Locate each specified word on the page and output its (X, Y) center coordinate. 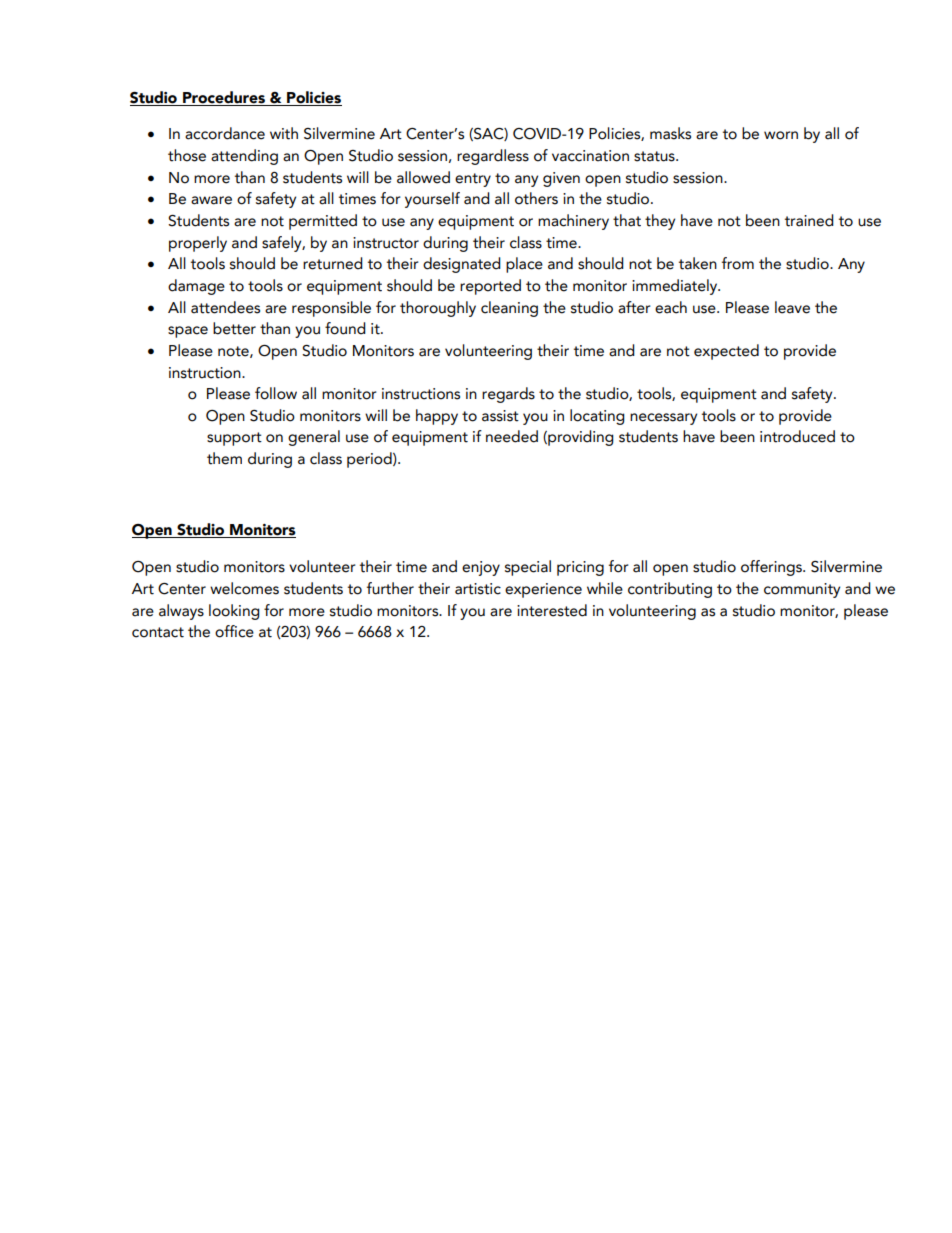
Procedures (224, 97)
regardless (493, 157)
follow (276, 393)
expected (726, 352)
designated (462, 265)
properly (198, 244)
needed (512, 436)
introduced (797, 436)
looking (234, 612)
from (738, 263)
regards (508, 395)
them (224, 458)
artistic (478, 589)
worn (781, 135)
